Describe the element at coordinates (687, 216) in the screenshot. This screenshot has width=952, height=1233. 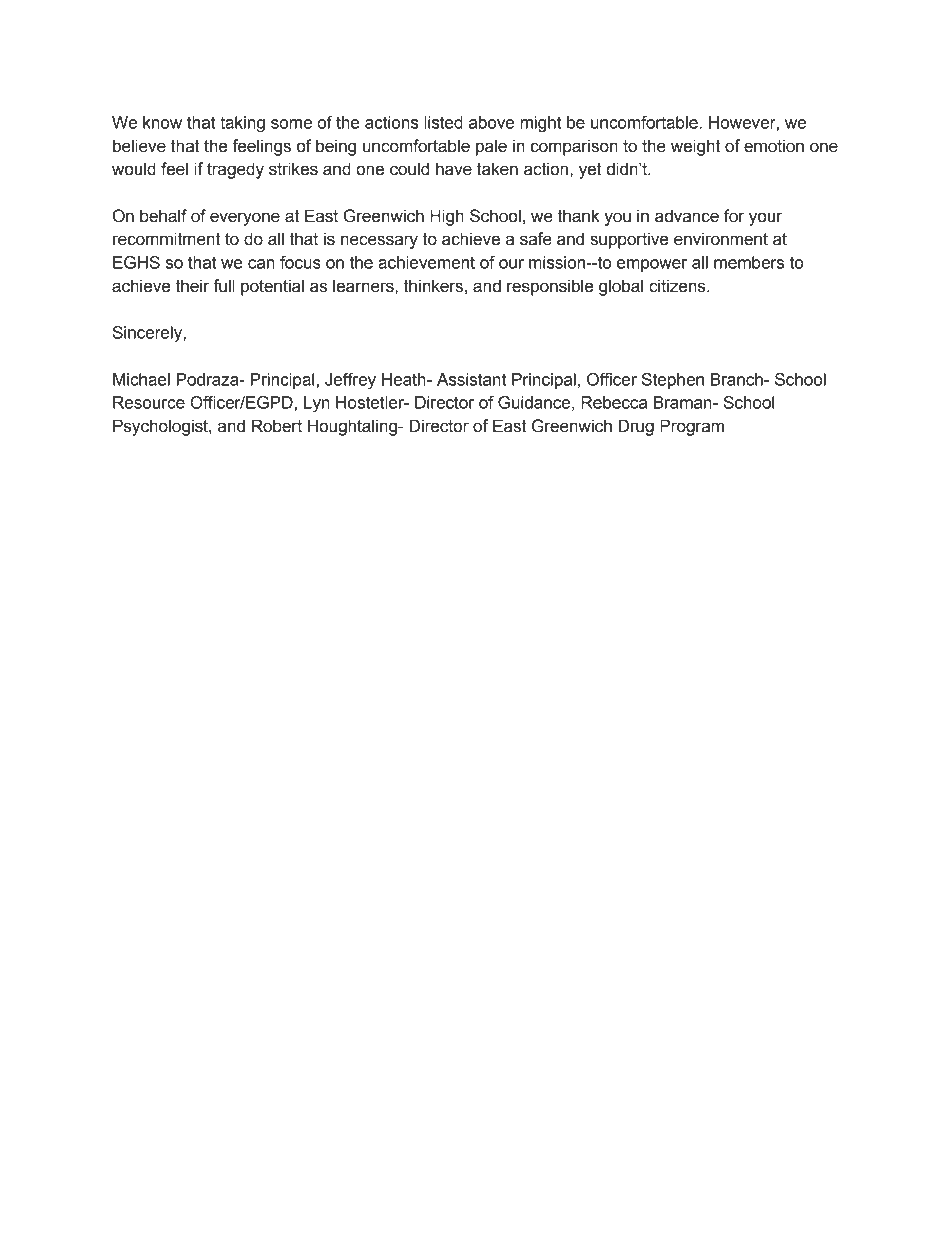
I see `advance` at that location.
